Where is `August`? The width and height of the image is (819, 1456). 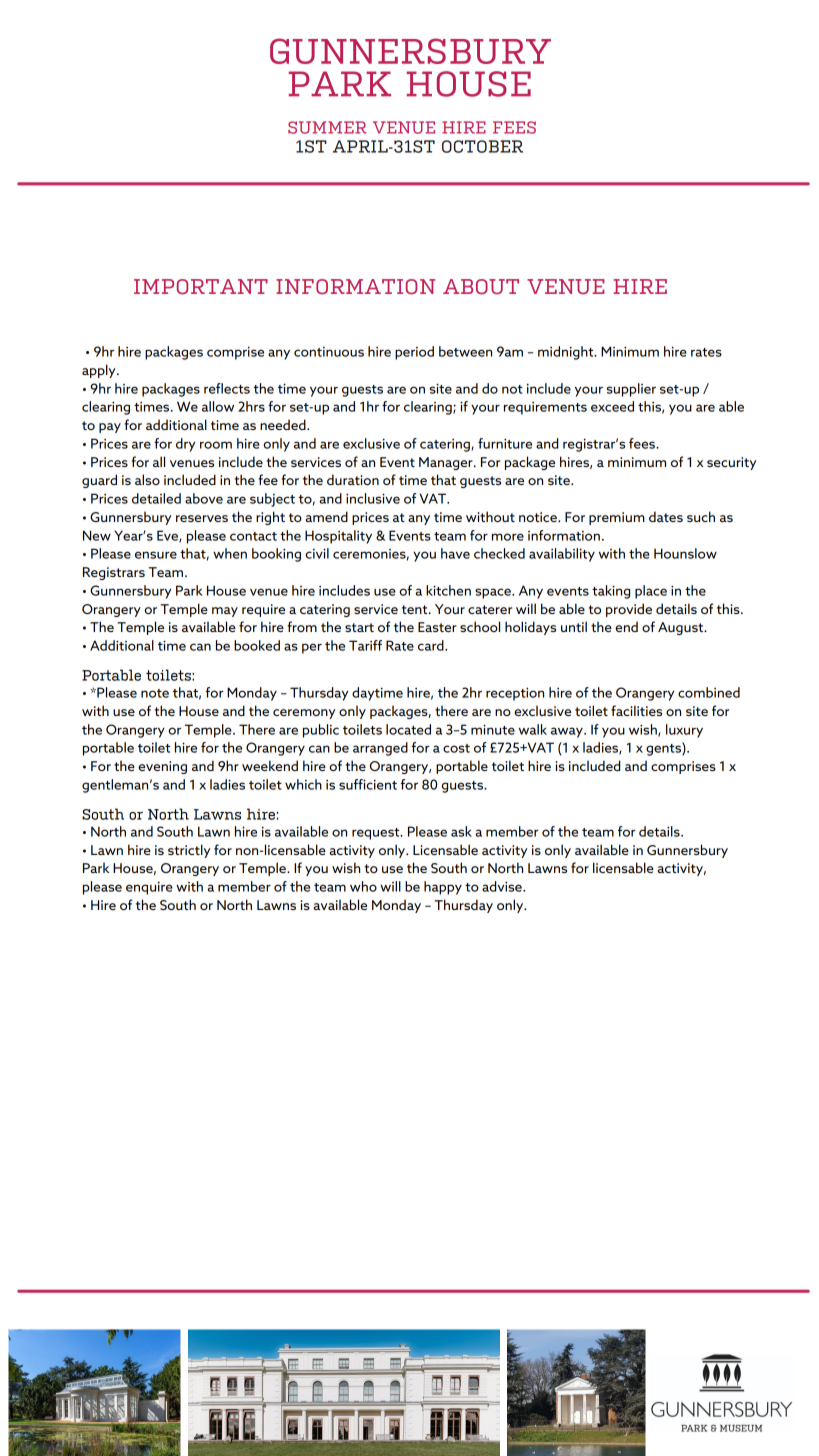 August is located at coordinates (682, 628).
